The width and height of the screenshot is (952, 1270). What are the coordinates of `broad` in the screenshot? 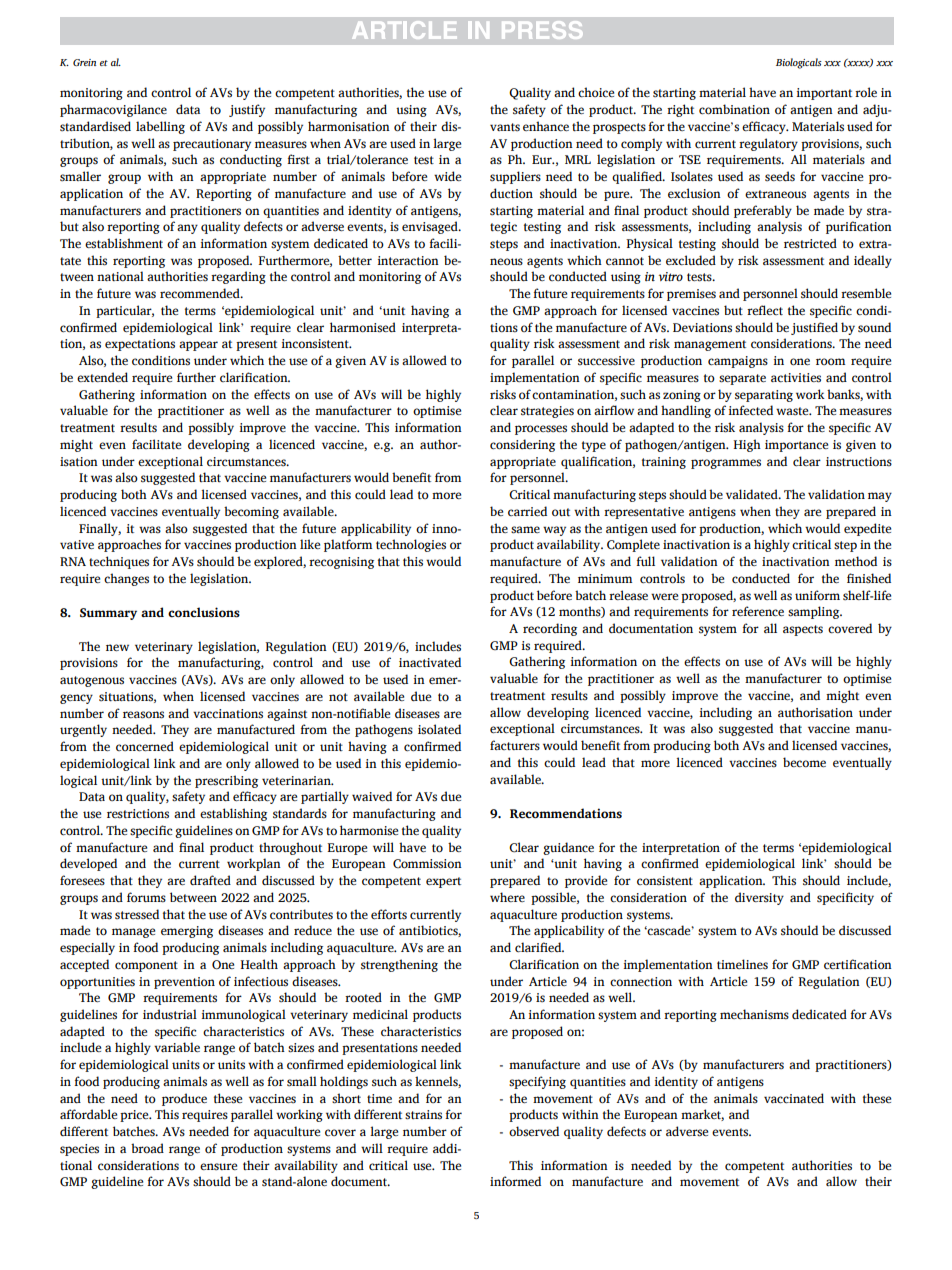 It's located at (147, 1148).
